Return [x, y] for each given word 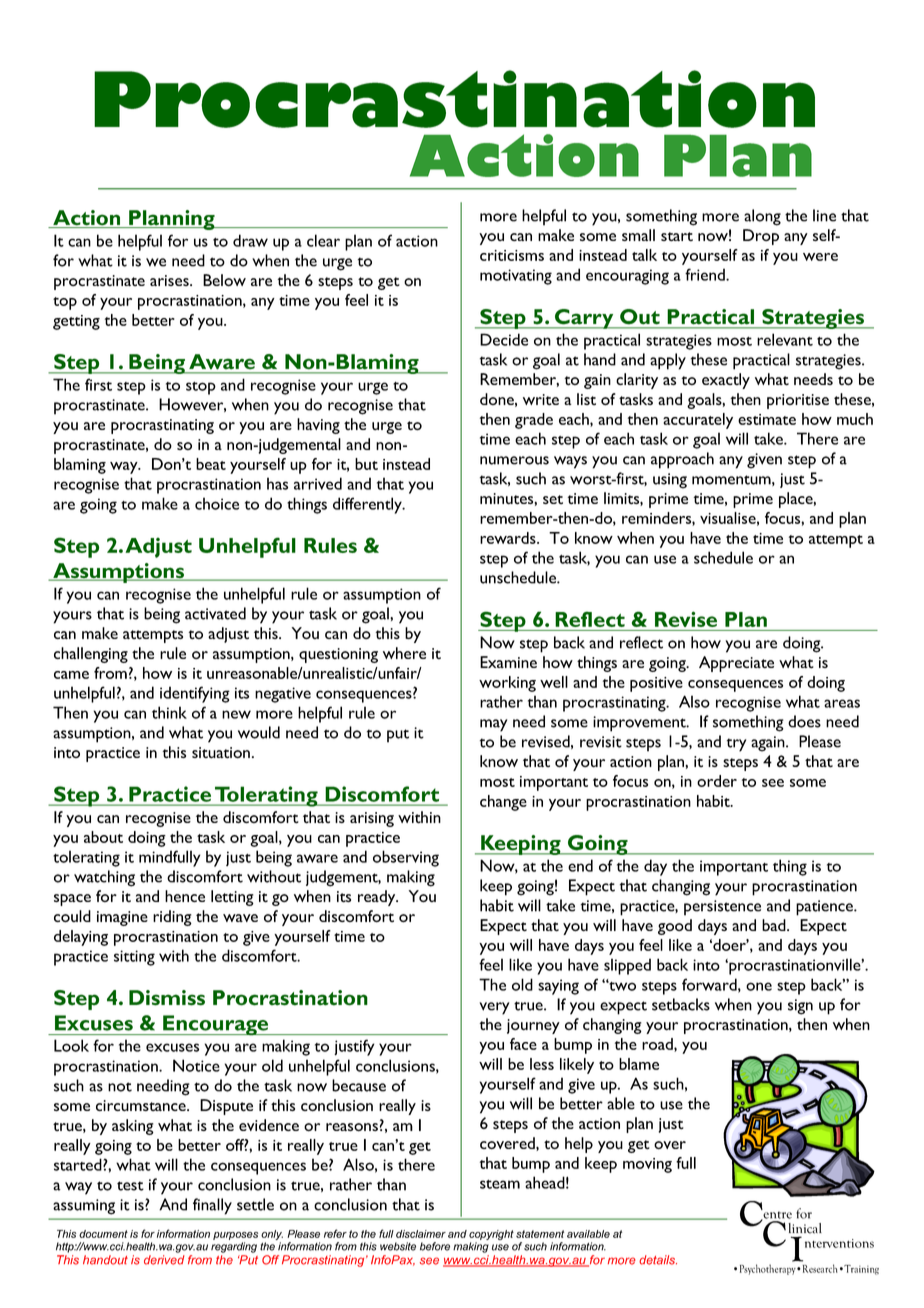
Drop [761, 237]
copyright [491, 1236]
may [494, 725]
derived [164, 1260]
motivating [516, 277]
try [737, 745]
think [169, 712]
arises [170, 280]
